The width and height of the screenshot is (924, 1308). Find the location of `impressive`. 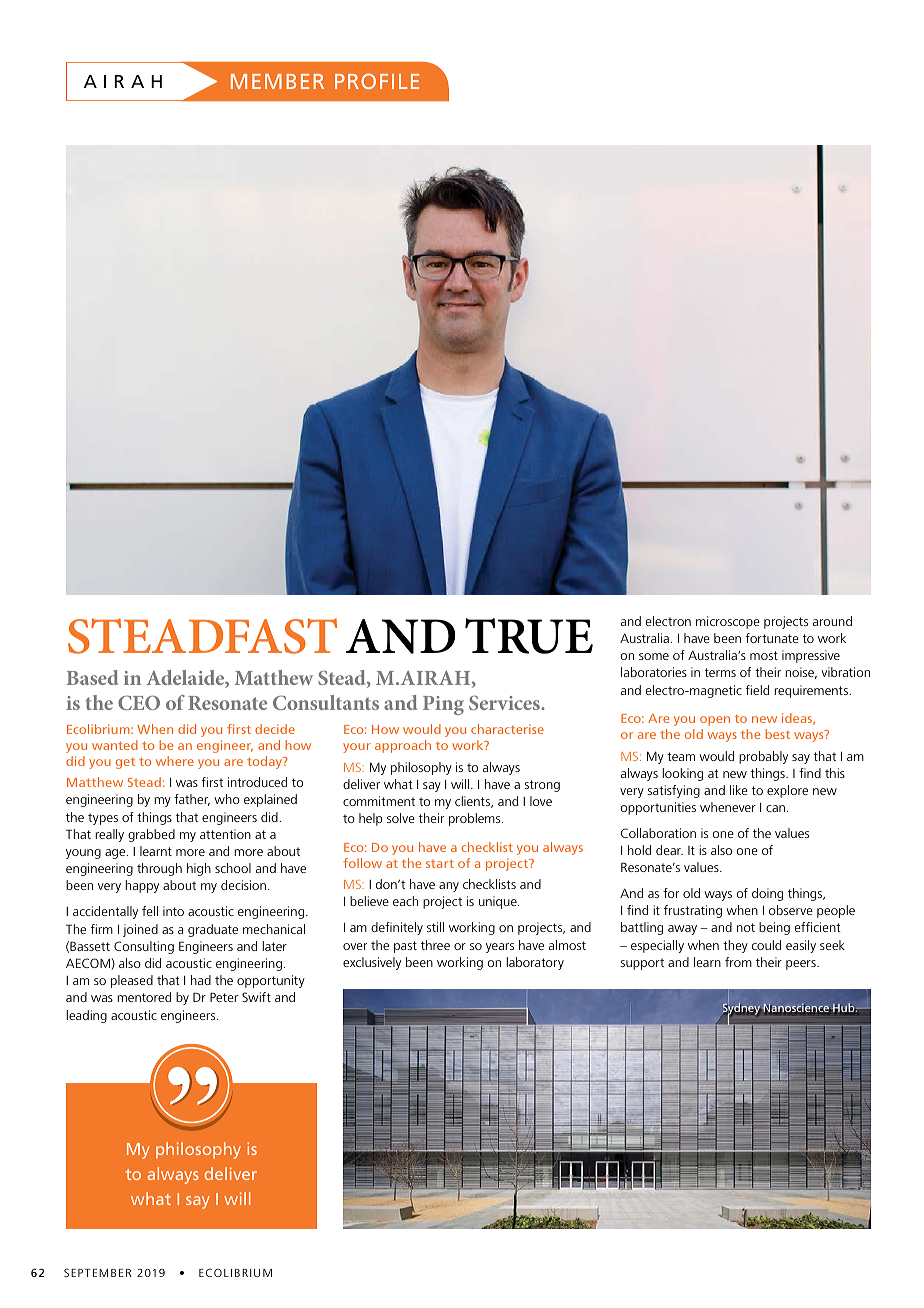

impressive is located at coordinates (811, 656).
